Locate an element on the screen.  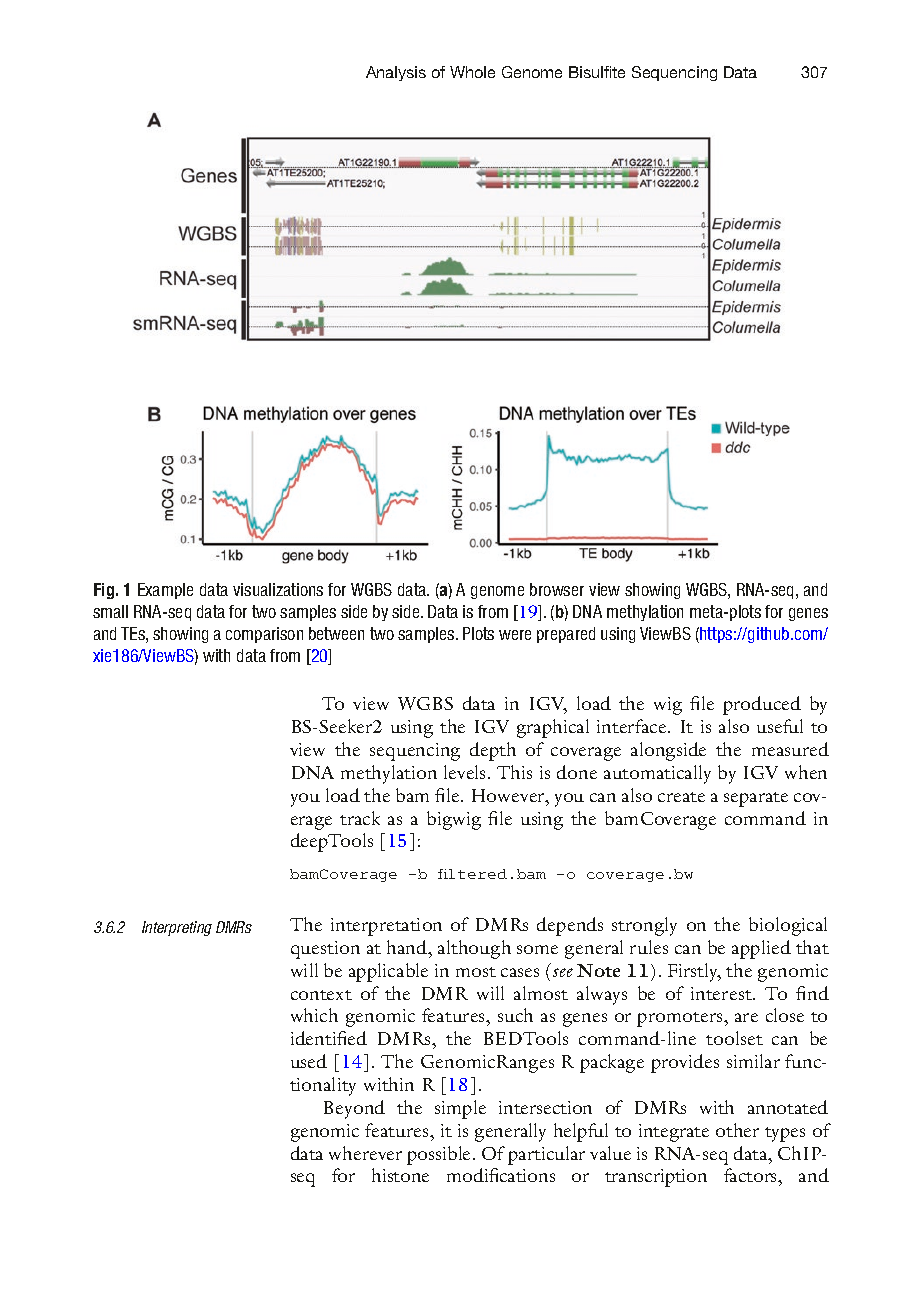
possible is located at coordinates (440, 1155).
